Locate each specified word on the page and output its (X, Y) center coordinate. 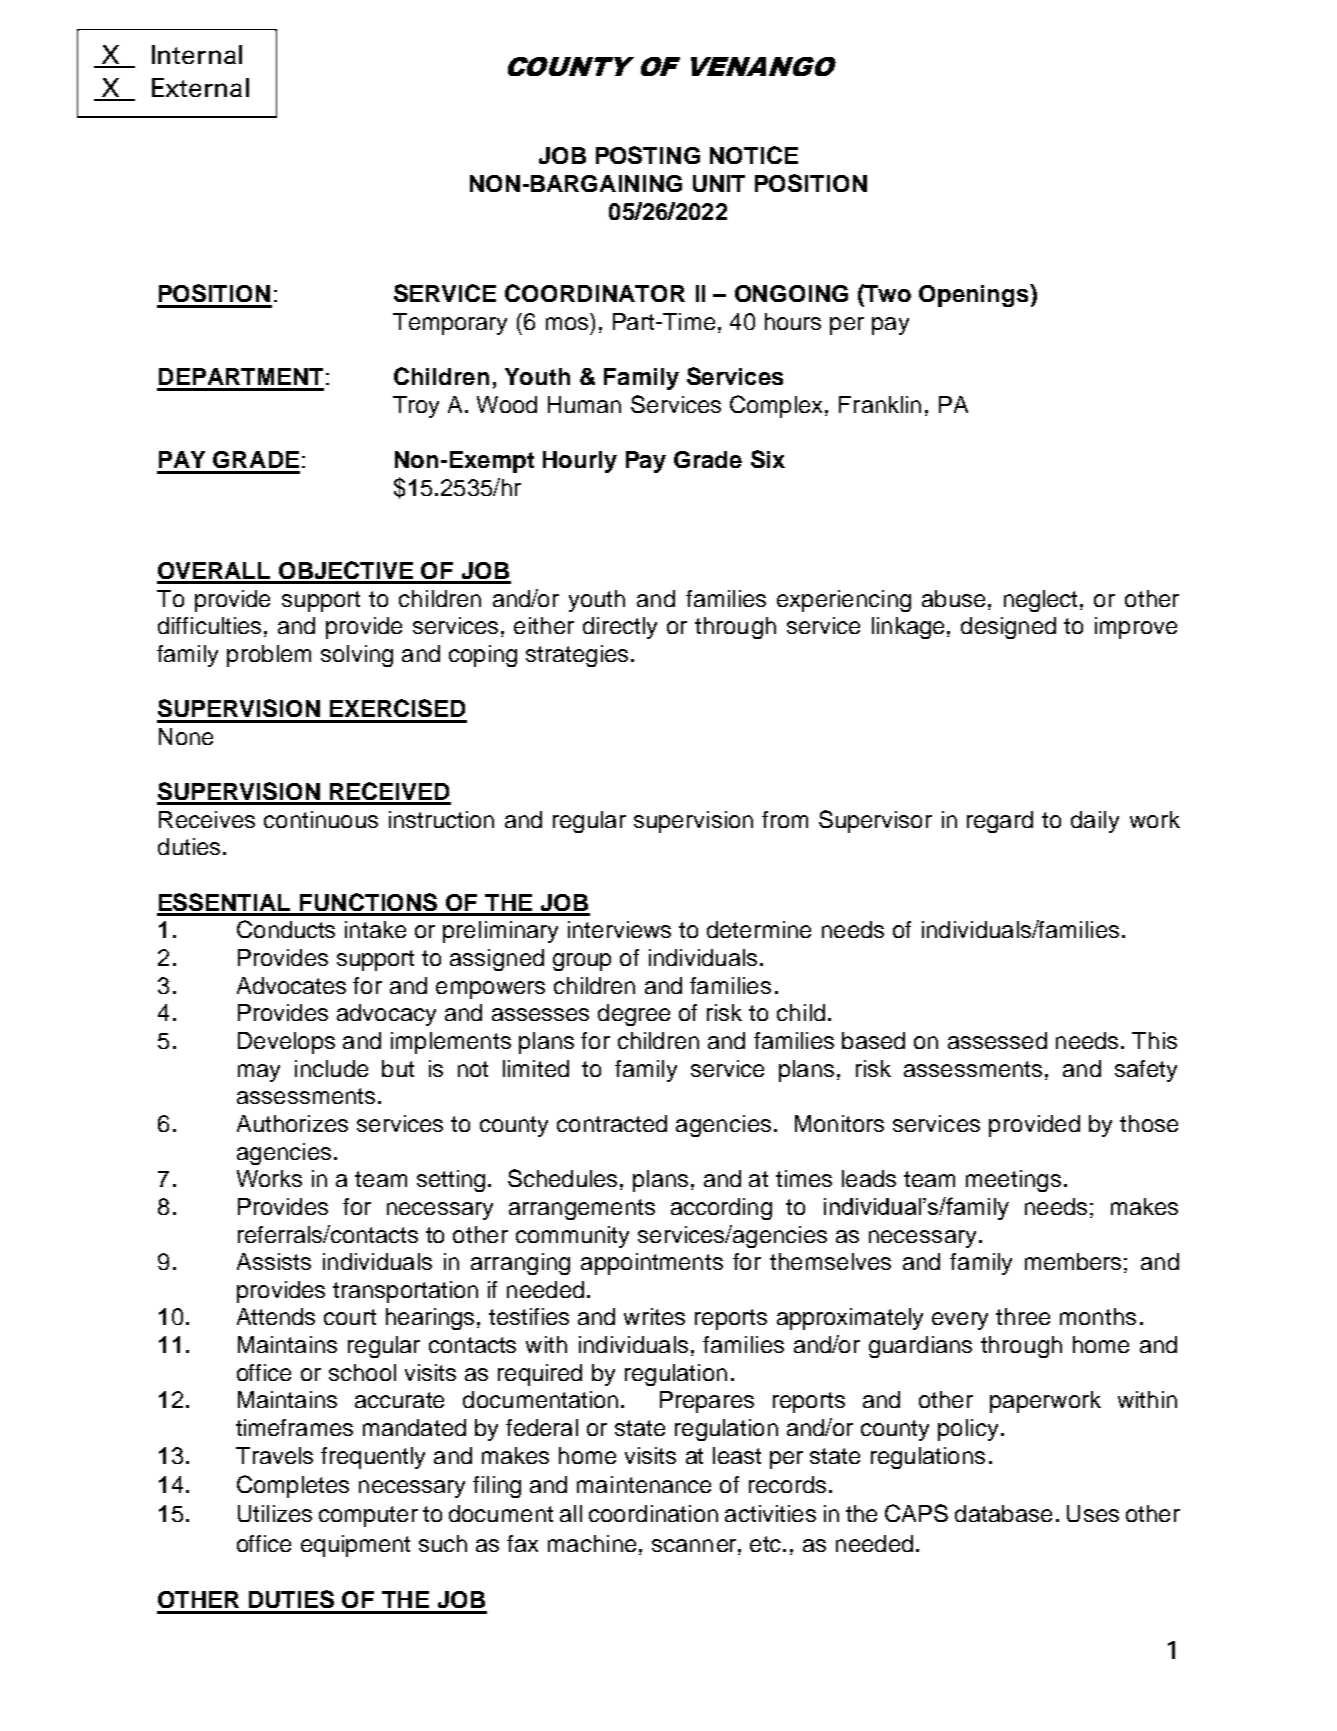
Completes (293, 1486)
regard (1000, 822)
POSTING (648, 155)
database (1003, 1513)
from (785, 819)
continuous (321, 819)
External (200, 87)
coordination (653, 1513)
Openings (975, 295)
